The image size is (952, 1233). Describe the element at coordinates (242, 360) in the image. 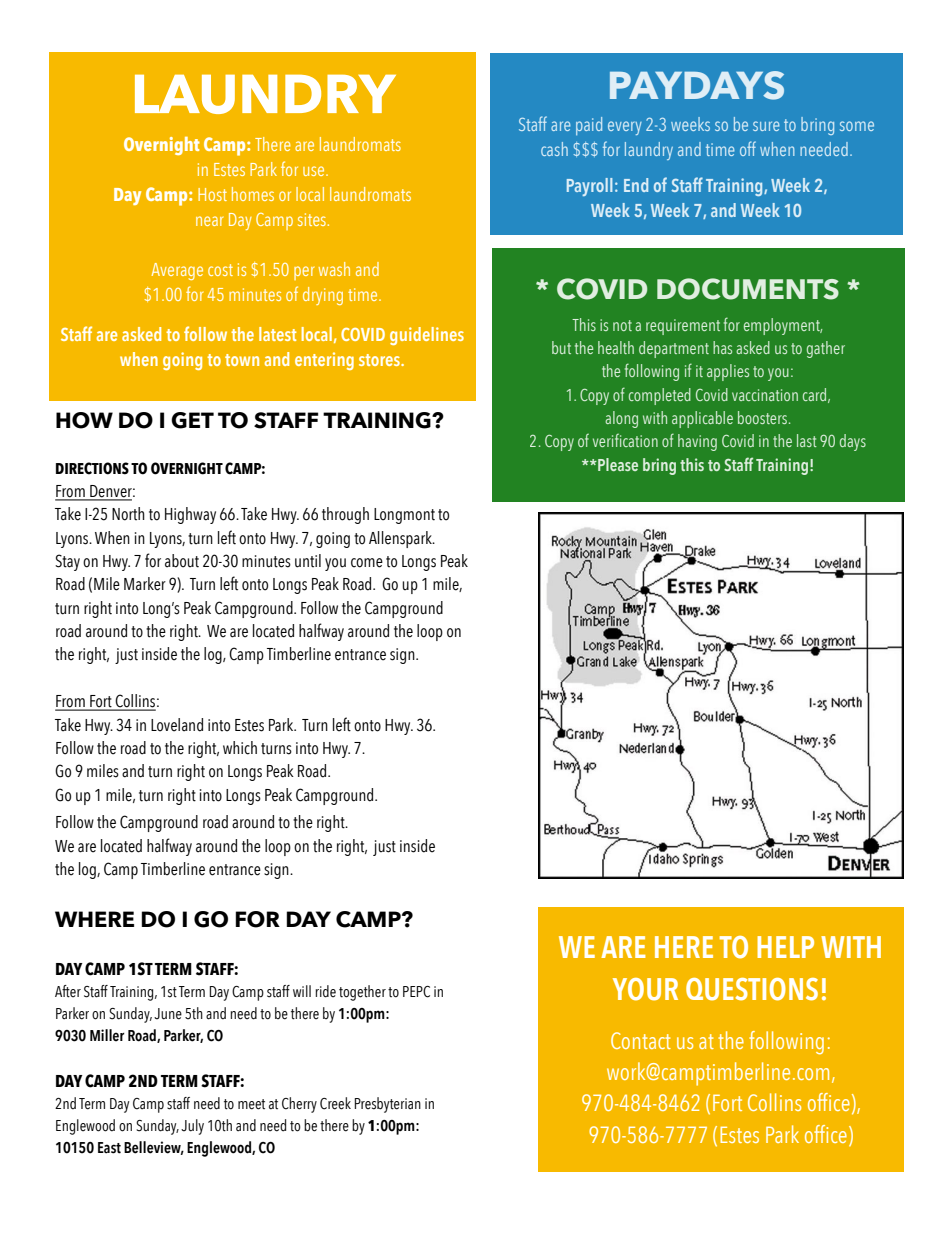

I see `town` at that location.
